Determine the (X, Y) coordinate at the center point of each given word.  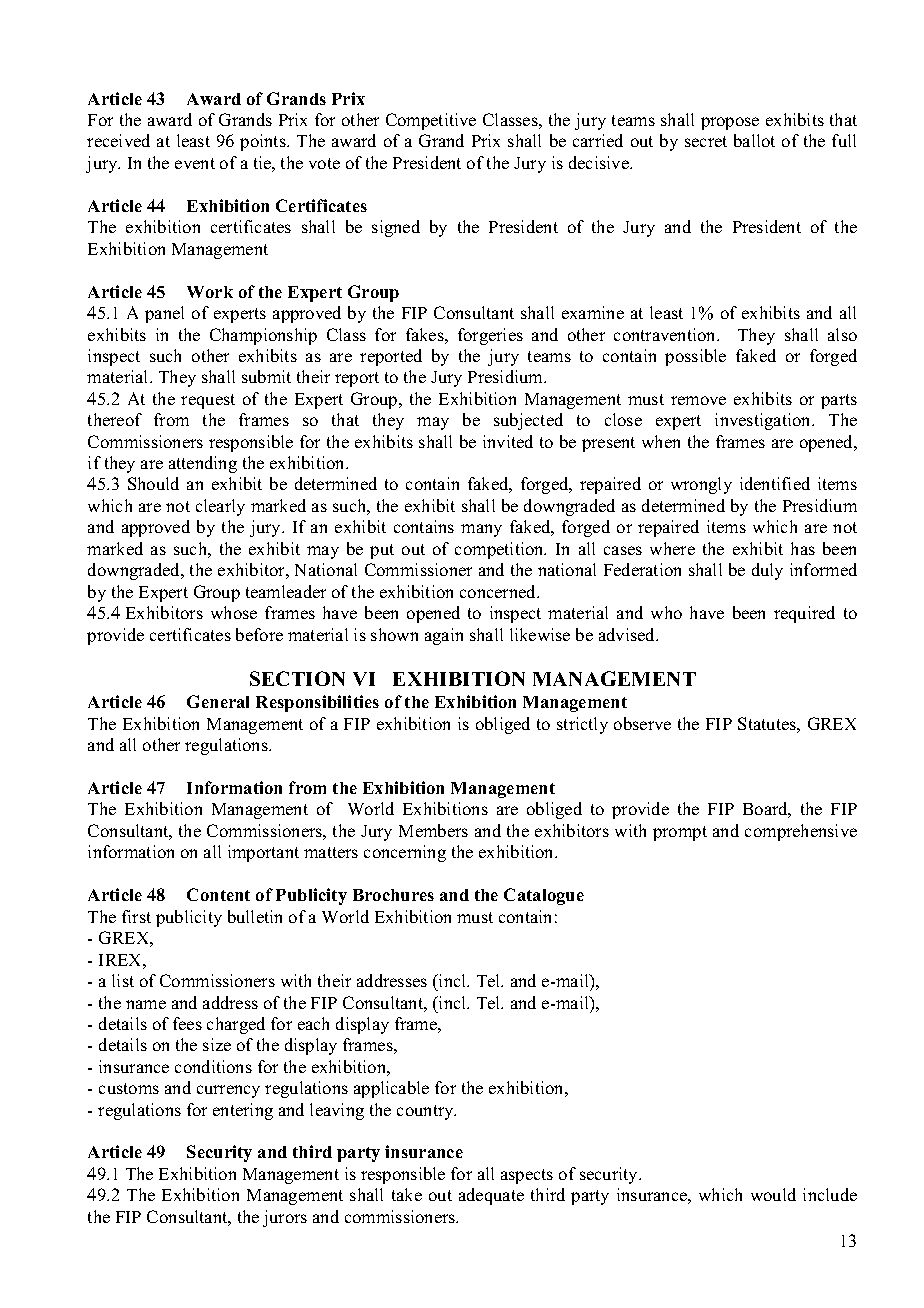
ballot (754, 140)
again (444, 636)
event (195, 163)
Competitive (431, 121)
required (804, 614)
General (218, 701)
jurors (285, 1218)
